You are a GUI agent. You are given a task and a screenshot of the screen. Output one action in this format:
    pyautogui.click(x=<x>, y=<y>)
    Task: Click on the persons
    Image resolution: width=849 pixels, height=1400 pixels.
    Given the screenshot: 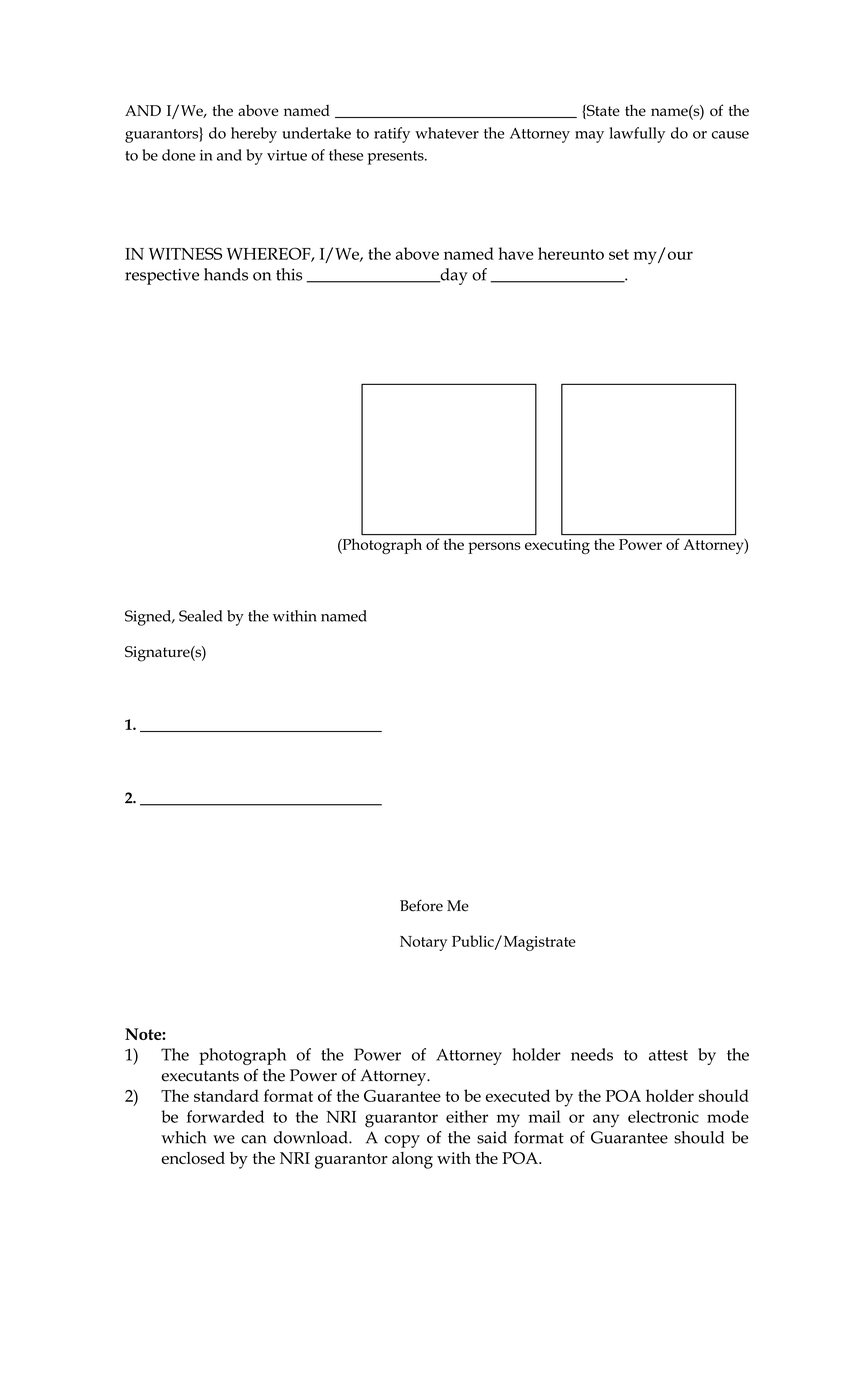 What is the action you would take?
    pyautogui.click(x=494, y=548)
